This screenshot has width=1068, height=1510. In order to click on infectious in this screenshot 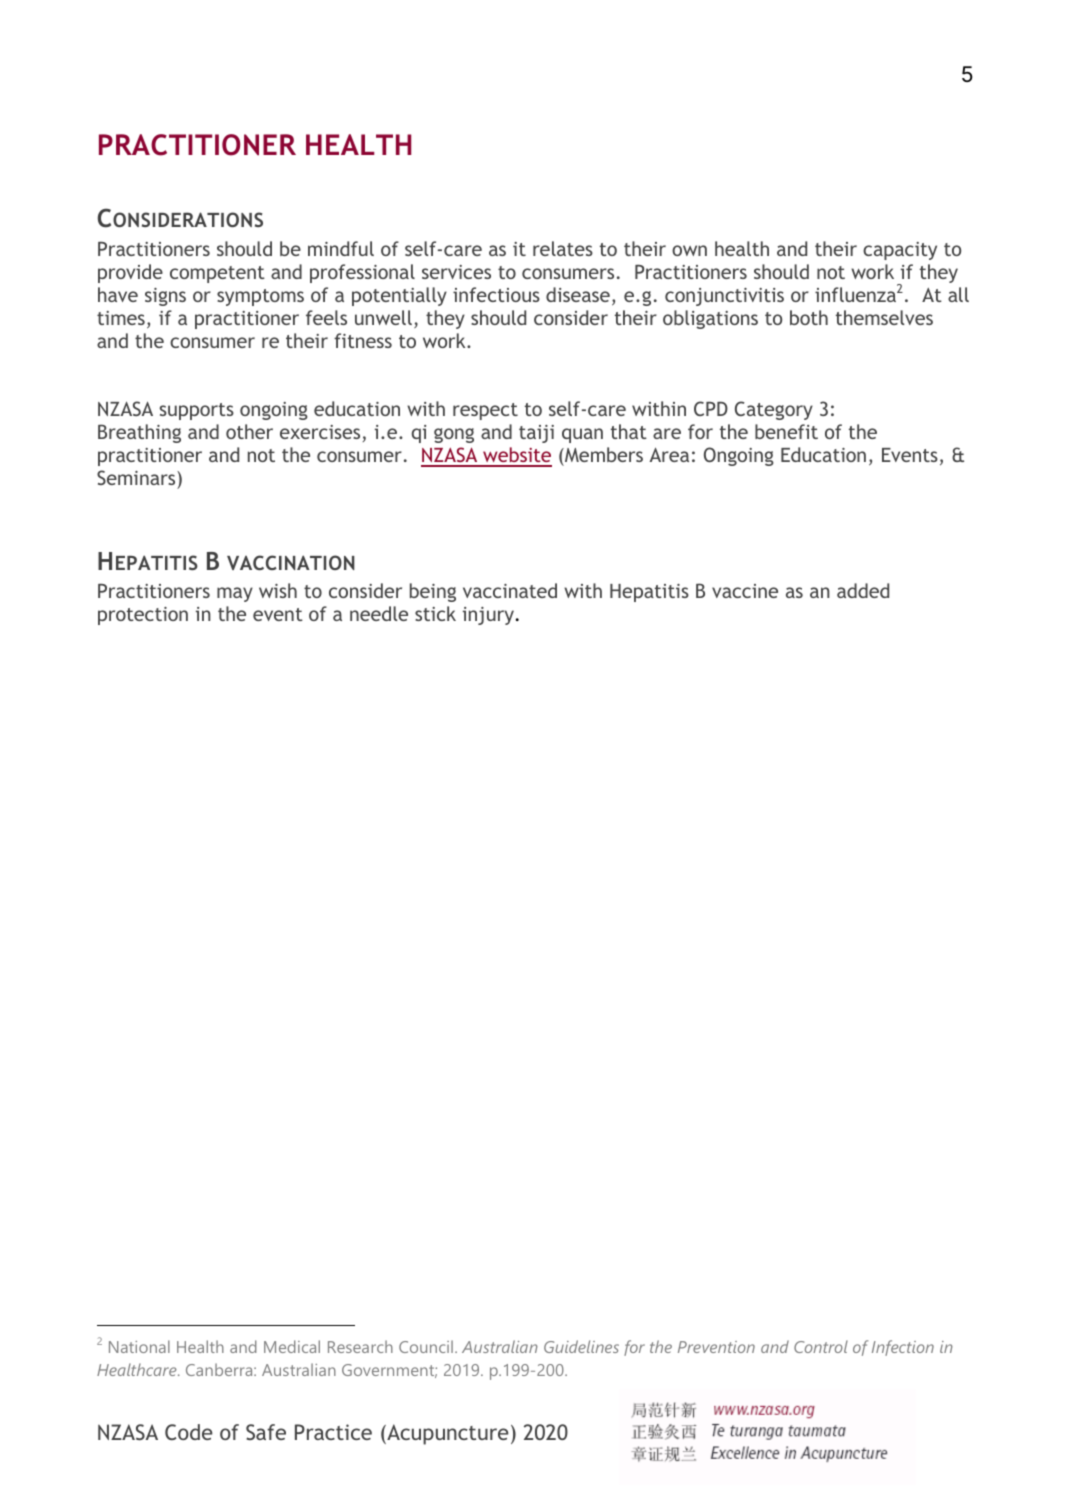, I will do `click(496, 294)`.
